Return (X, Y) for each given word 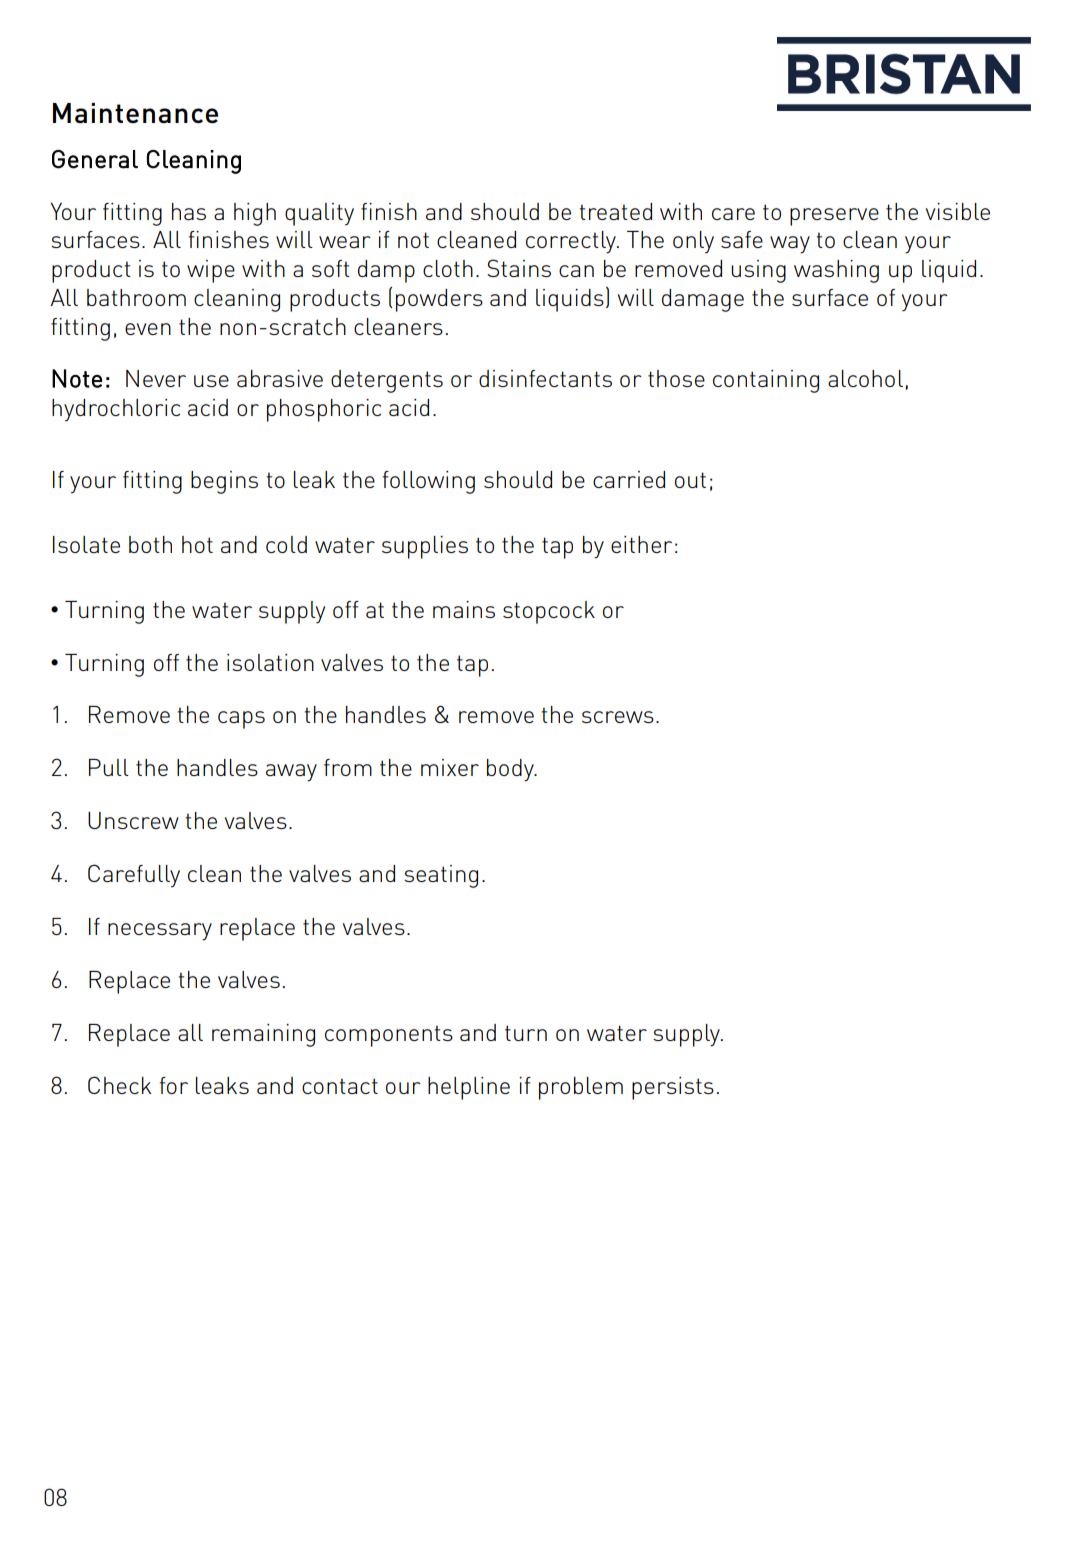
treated (615, 211)
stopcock (549, 612)
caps (241, 720)
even (148, 329)
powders (439, 300)
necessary (160, 932)
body (511, 770)
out (690, 480)
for (174, 1085)
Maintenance (135, 113)
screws (618, 717)
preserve (834, 217)
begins (224, 482)
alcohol (865, 378)
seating (441, 876)
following (429, 482)
